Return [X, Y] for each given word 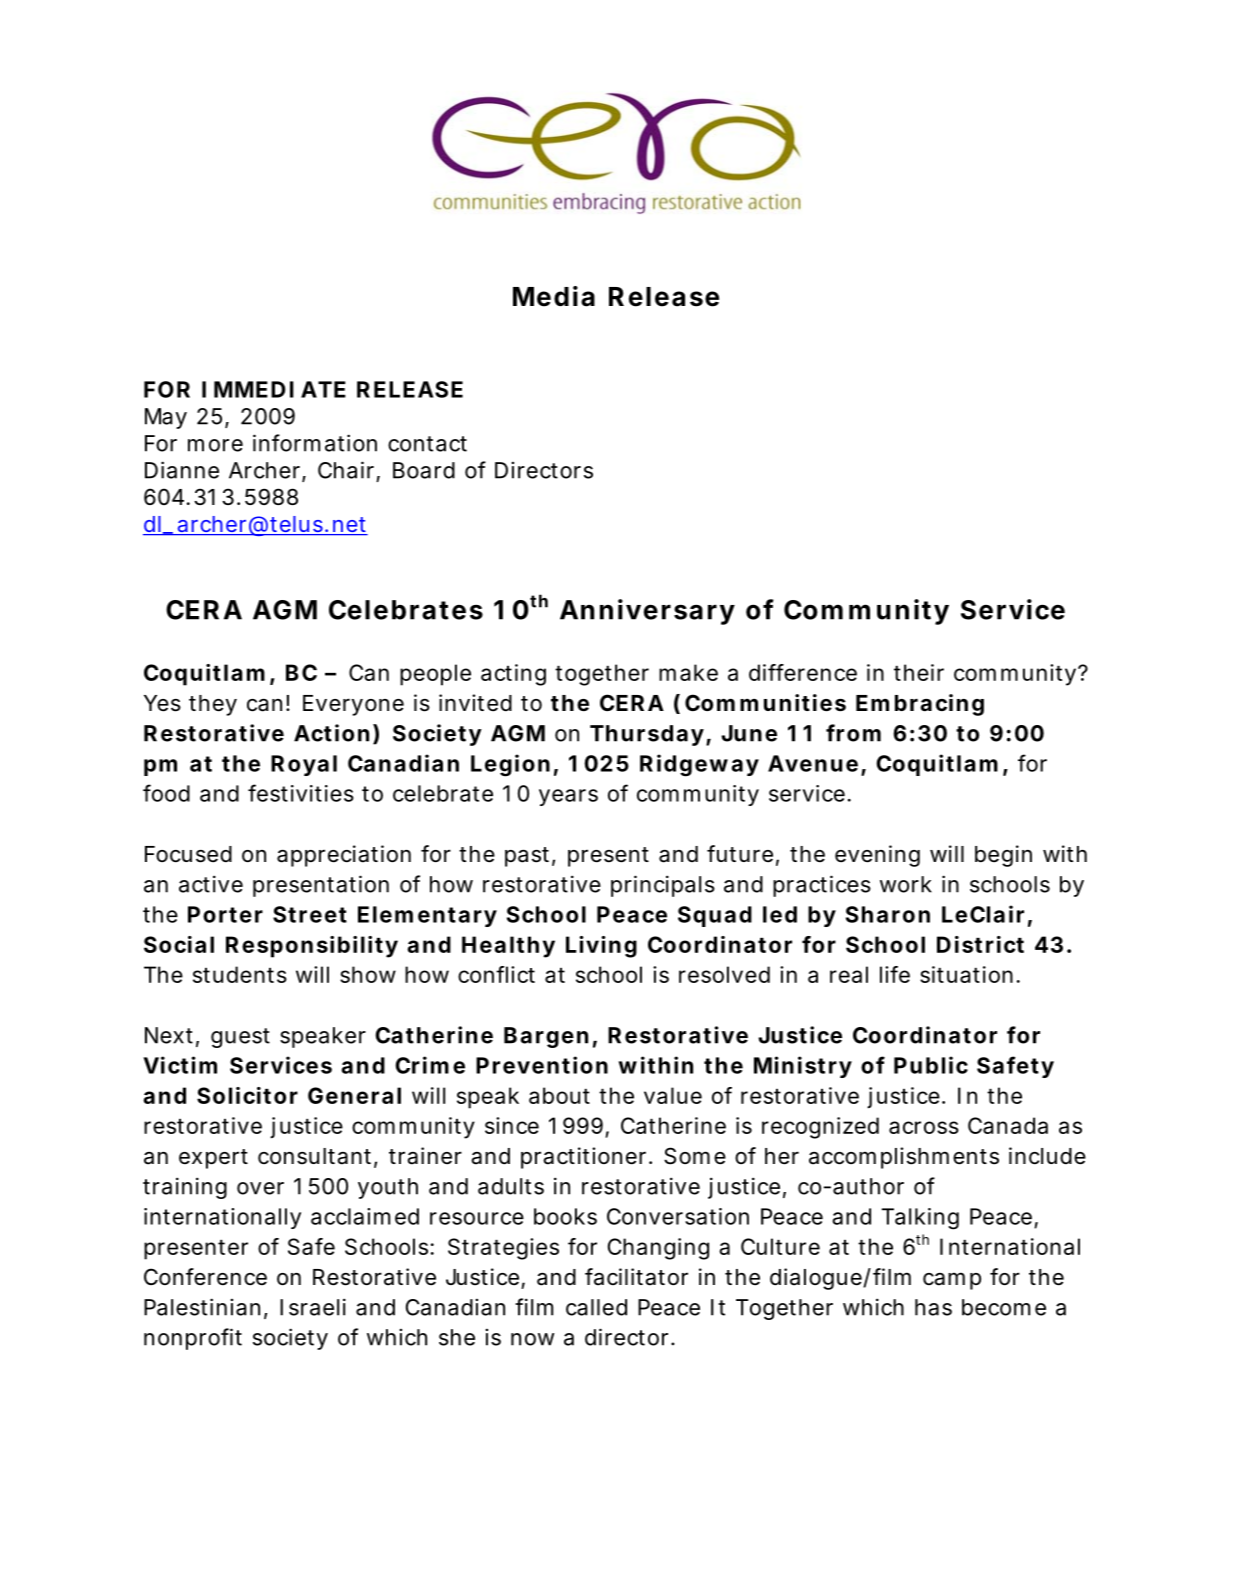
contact [427, 444]
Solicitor [247, 1095]
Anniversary [647, 612]
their [919, 672]
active [211, 884]
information [315, 443]
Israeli [313, 1307]
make [688, 672]
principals [663, 886]
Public [931, 1065]
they [213, 705]
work [906, 884]
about [559, 1095]
